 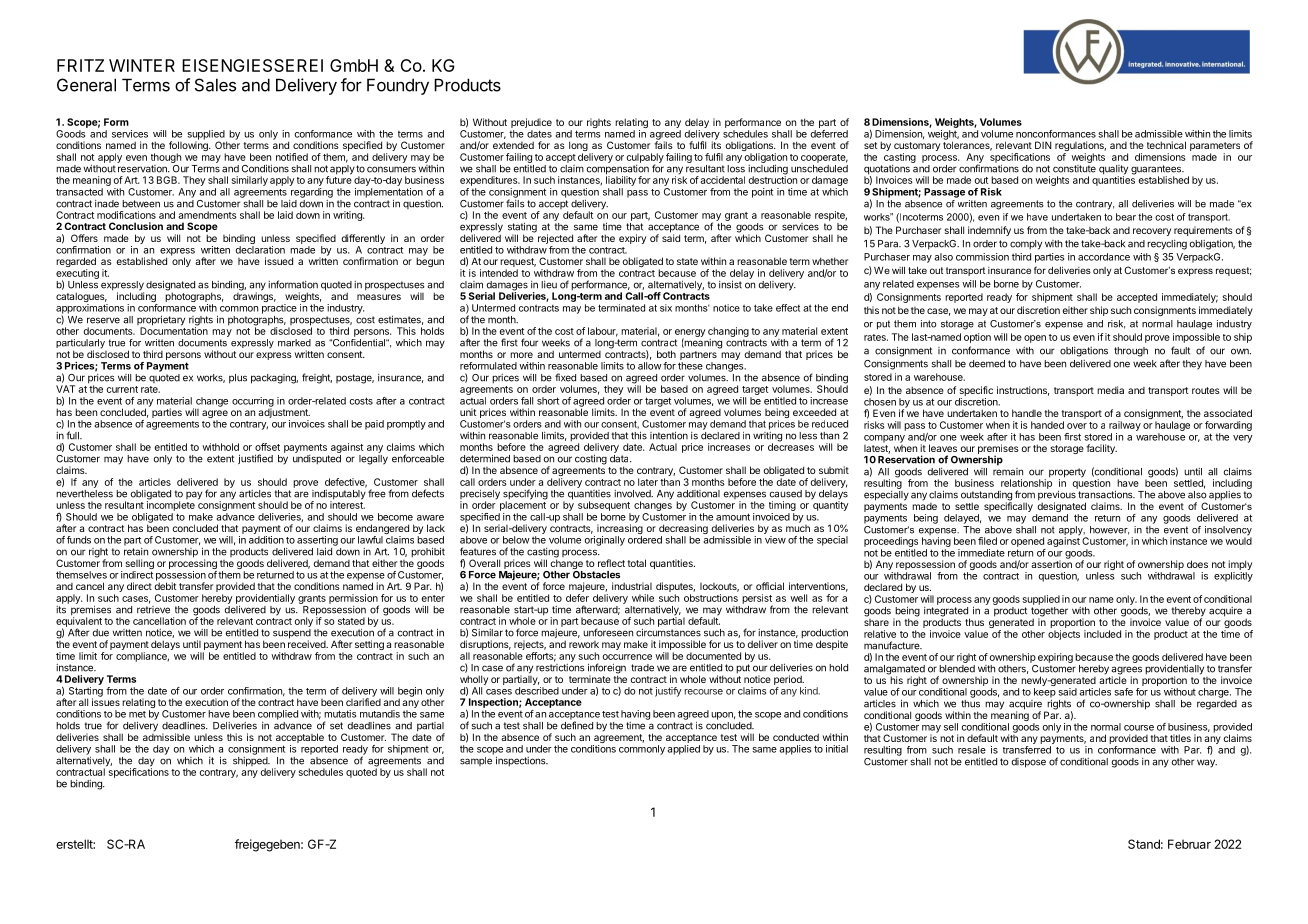 What do you see at coordinates (1125, 426) in the screenshot?
I see `railway` at bounding box center [1125, 426].
